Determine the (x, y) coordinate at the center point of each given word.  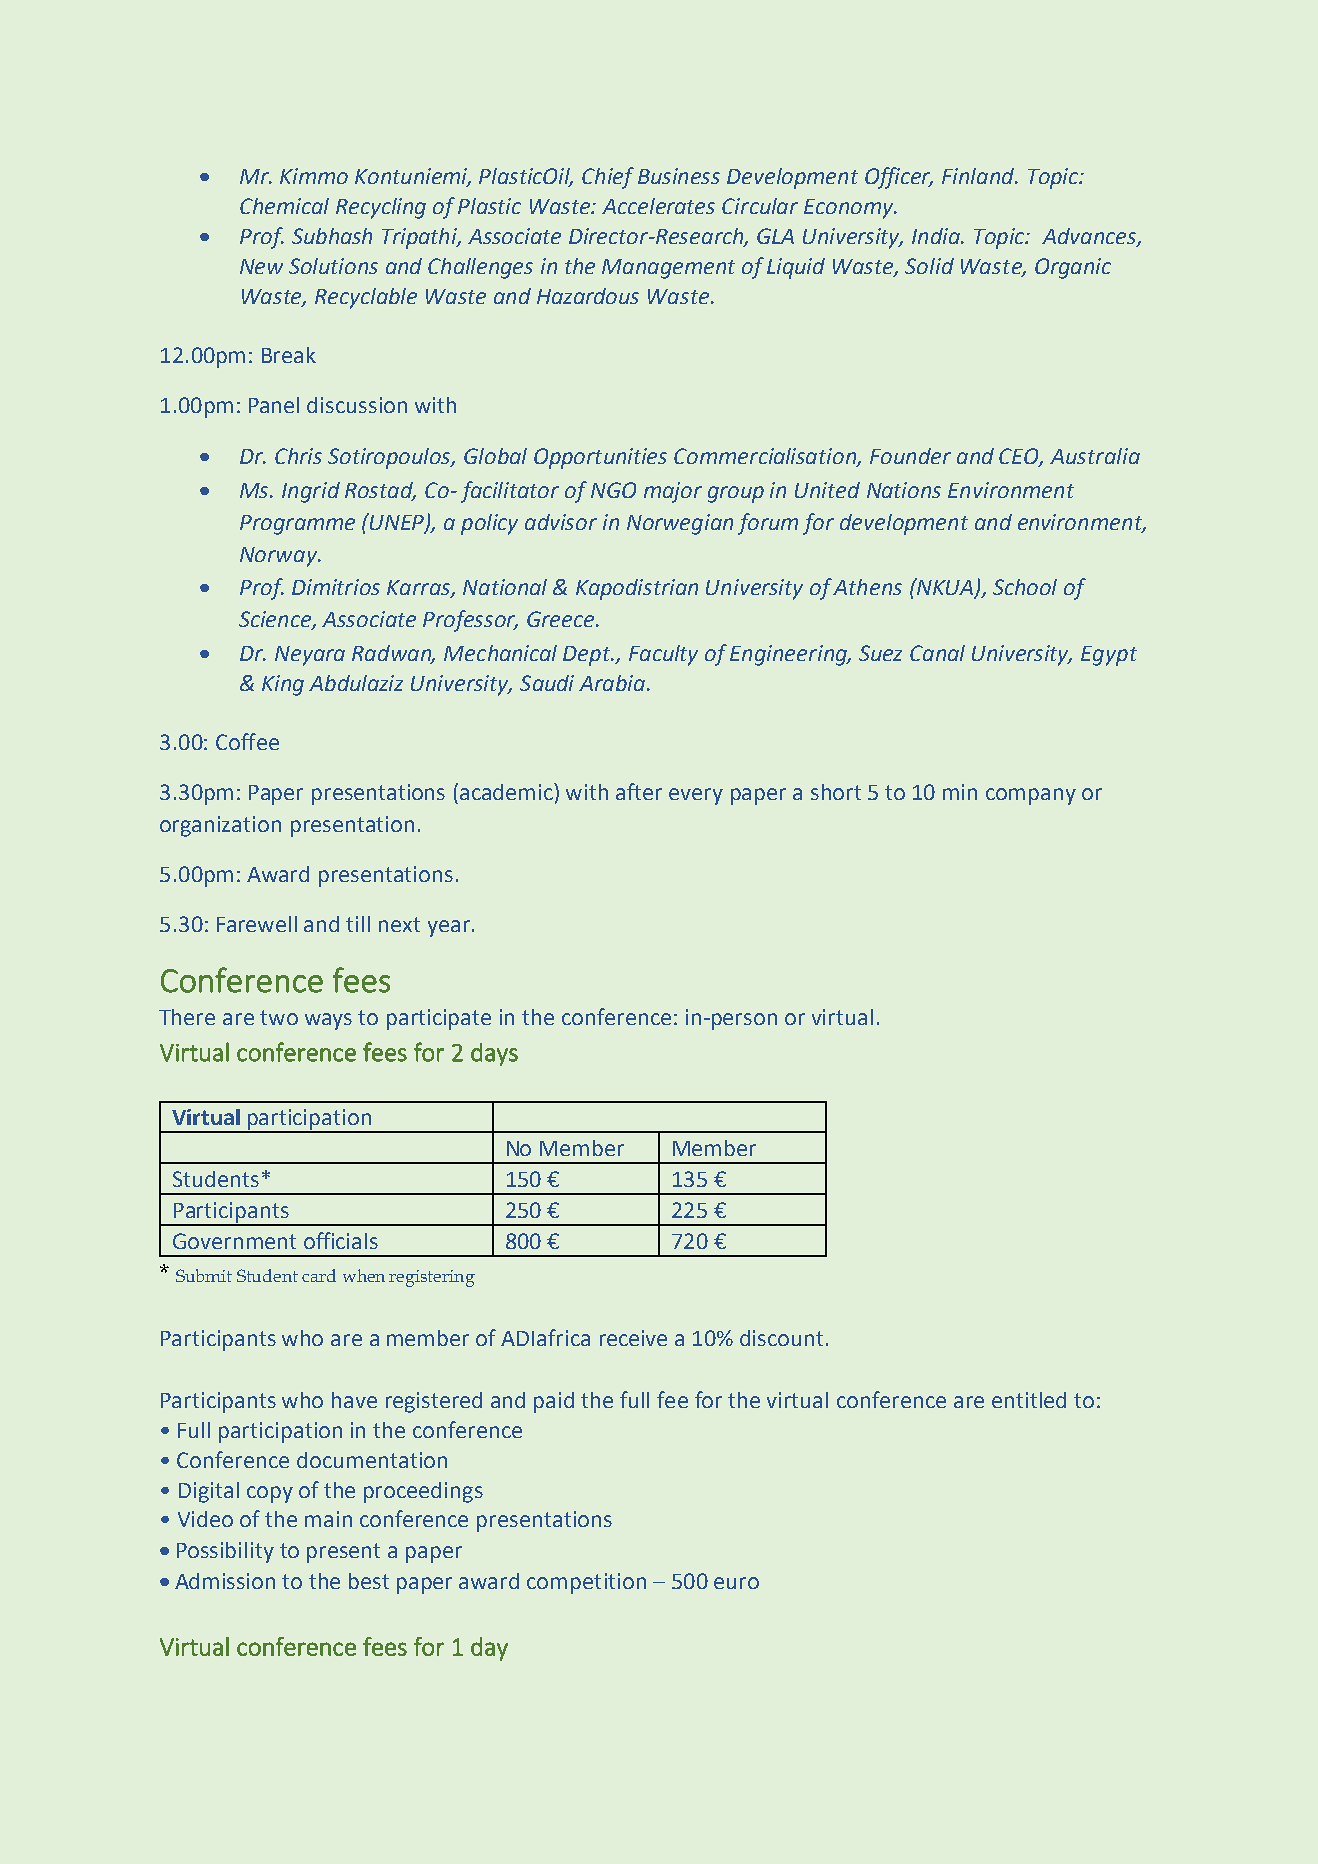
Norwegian (680, 524)
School (1025, 587)
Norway (279, 557)
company (1031, 796)
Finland (979, 176)
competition (586, 1583)
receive (633, 1338)
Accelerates (658, 206)
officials (341, 1240)
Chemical (284, 206)
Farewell (257, 924)
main (328, 1519)
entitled (1029, 1400)
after (639, 791)
